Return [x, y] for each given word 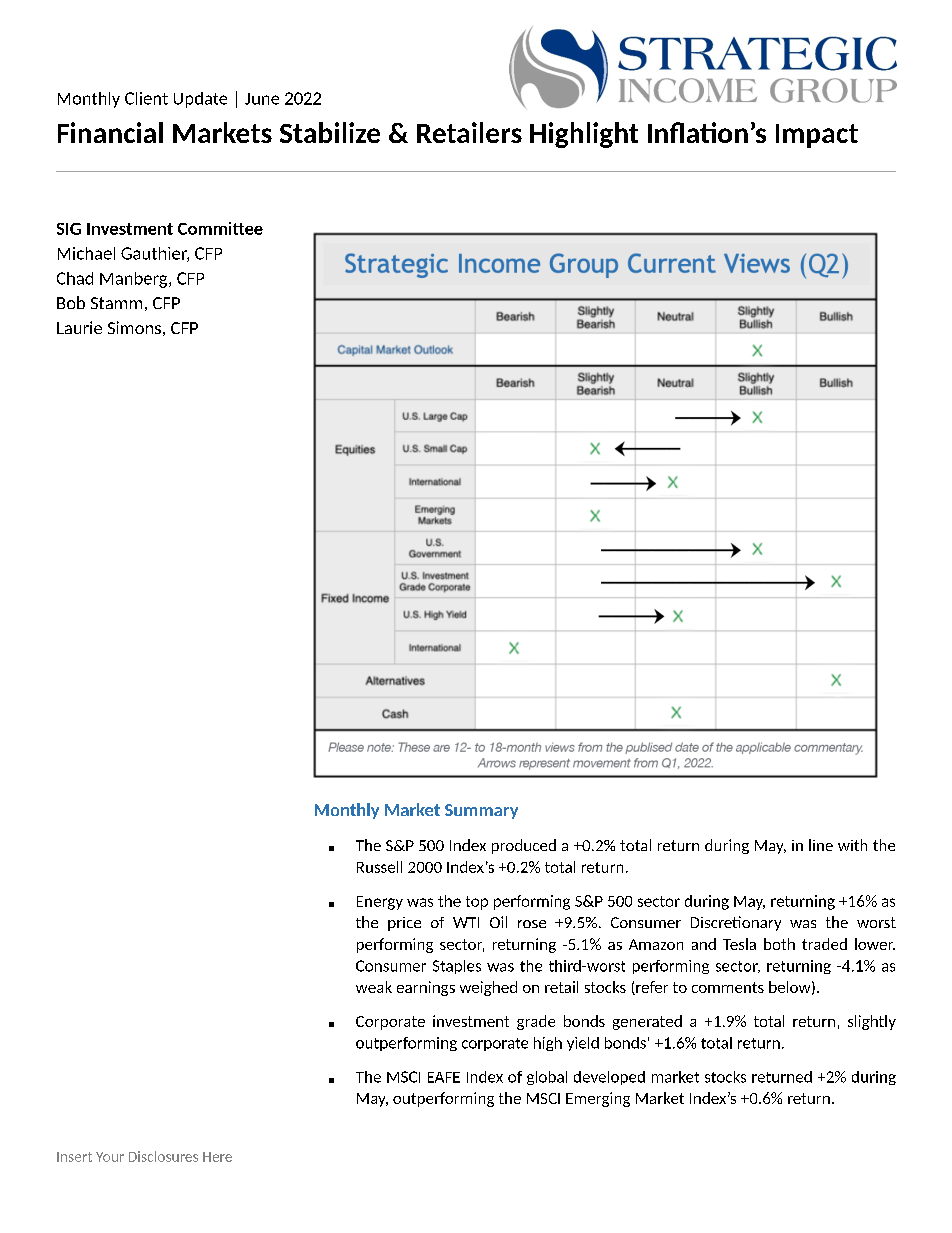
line [821, 845]
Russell [379, 867]
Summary [481, 811]
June [262, 99]
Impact [817, 136]
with [852, 845]
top [477, 903]
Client [146, 98]
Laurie [79, 327]
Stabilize [330, 132]
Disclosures [163, 1156]
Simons [134, 327]
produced [524, 846]
